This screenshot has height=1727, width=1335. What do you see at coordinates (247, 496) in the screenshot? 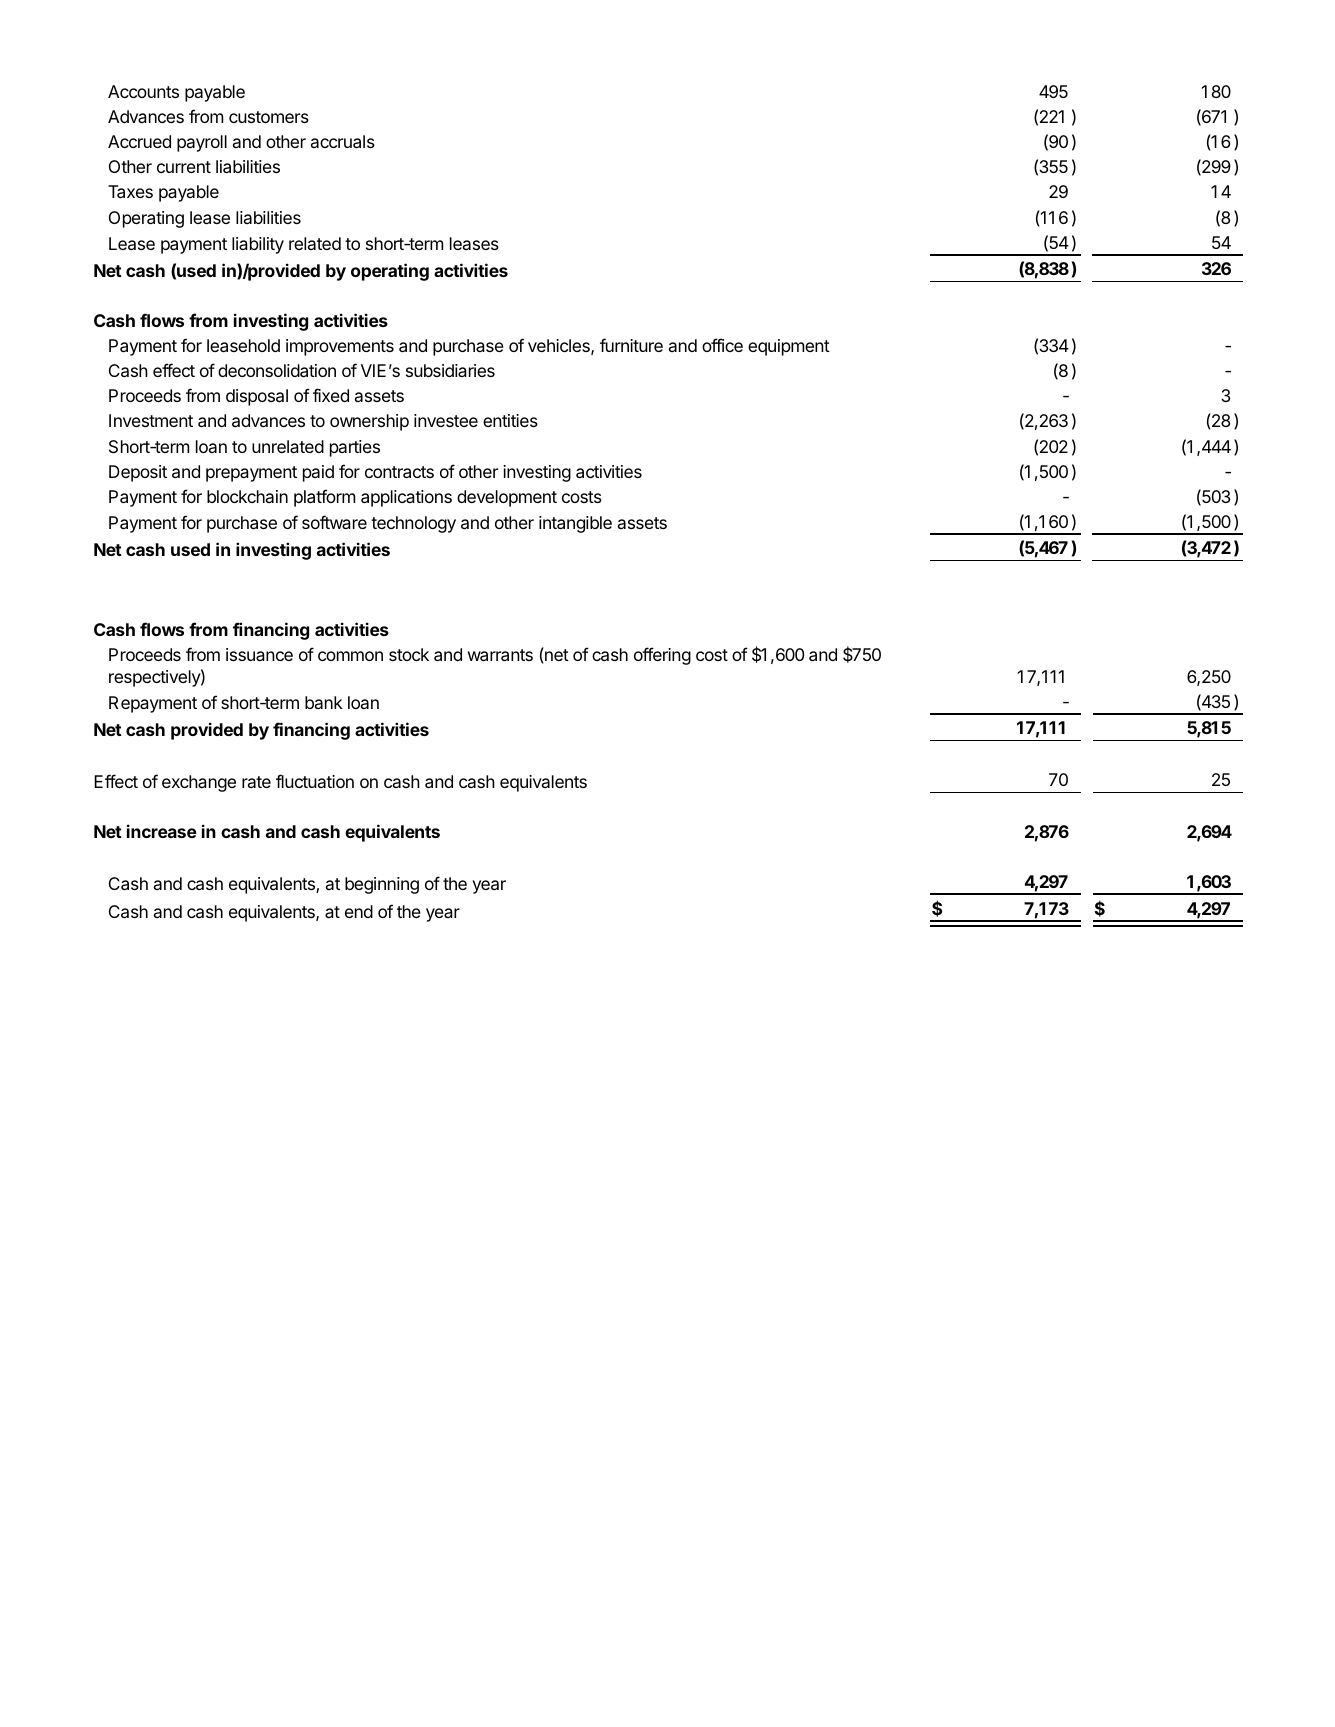
I see `blockchain` at bounding box center [247, 496].
